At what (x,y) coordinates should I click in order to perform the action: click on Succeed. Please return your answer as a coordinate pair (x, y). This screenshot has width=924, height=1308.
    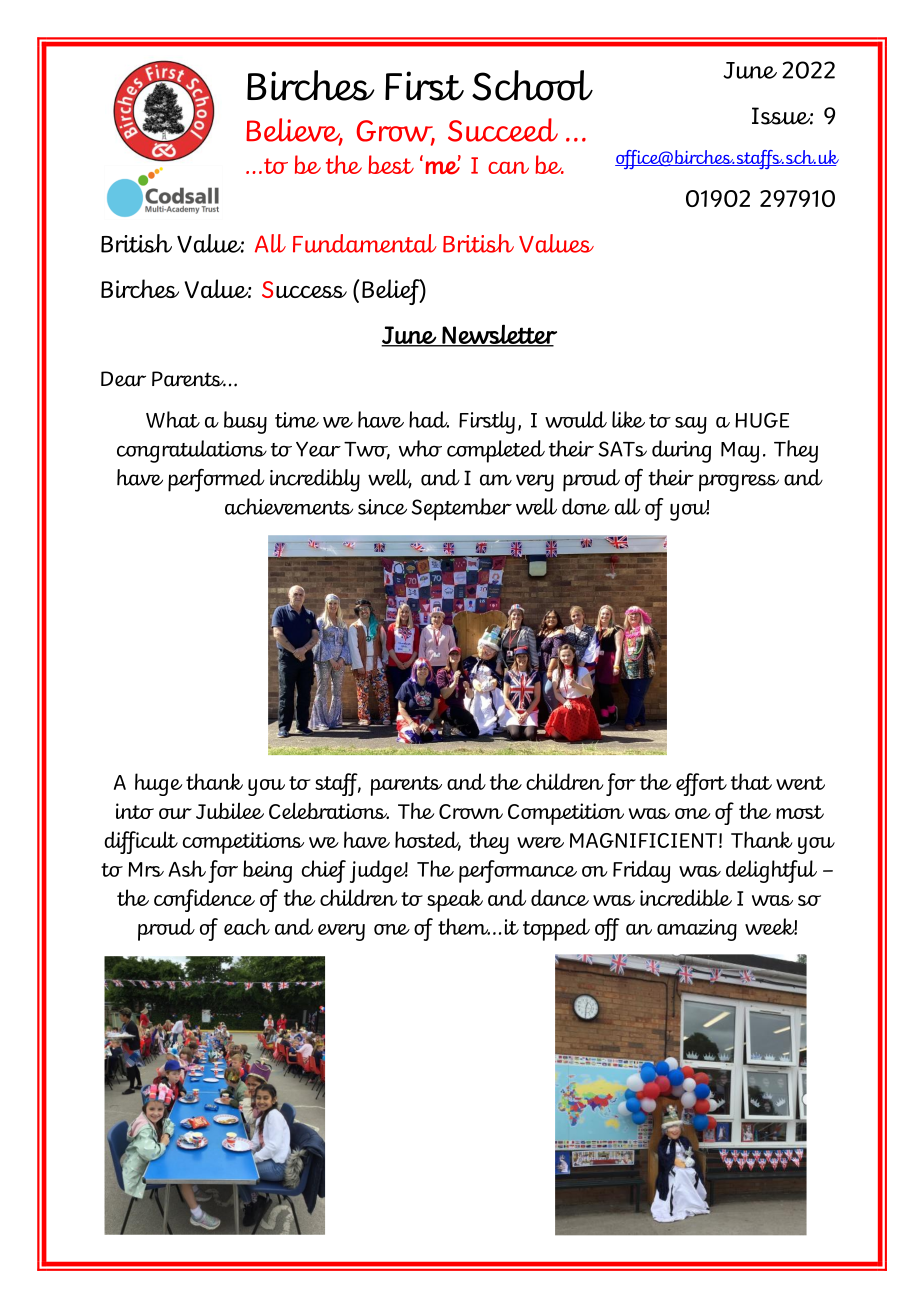
    Looking at the image, I should click on (503, 130).
